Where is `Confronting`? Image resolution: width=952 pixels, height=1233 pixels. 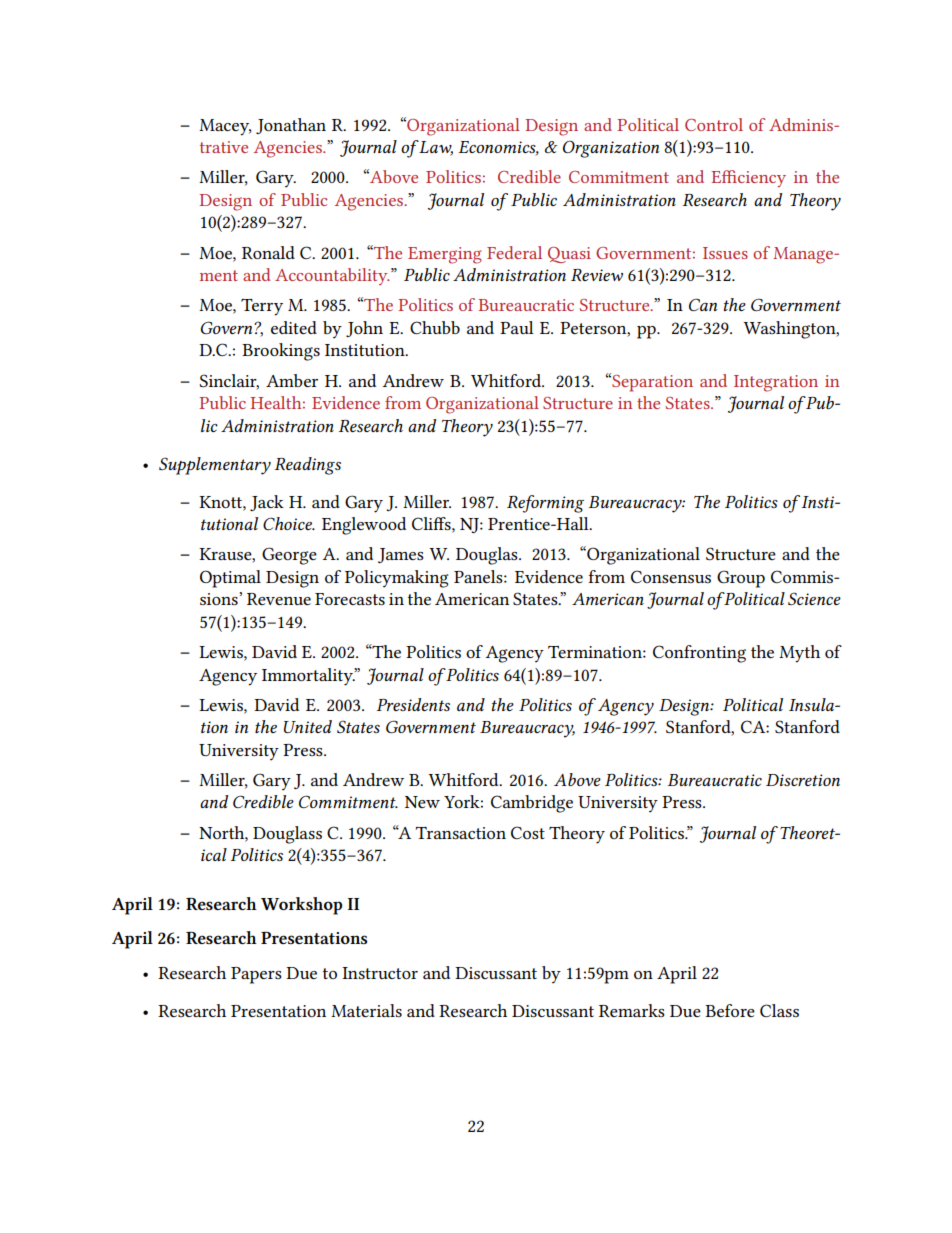 Confronting is located at coordinates (699, 654).
